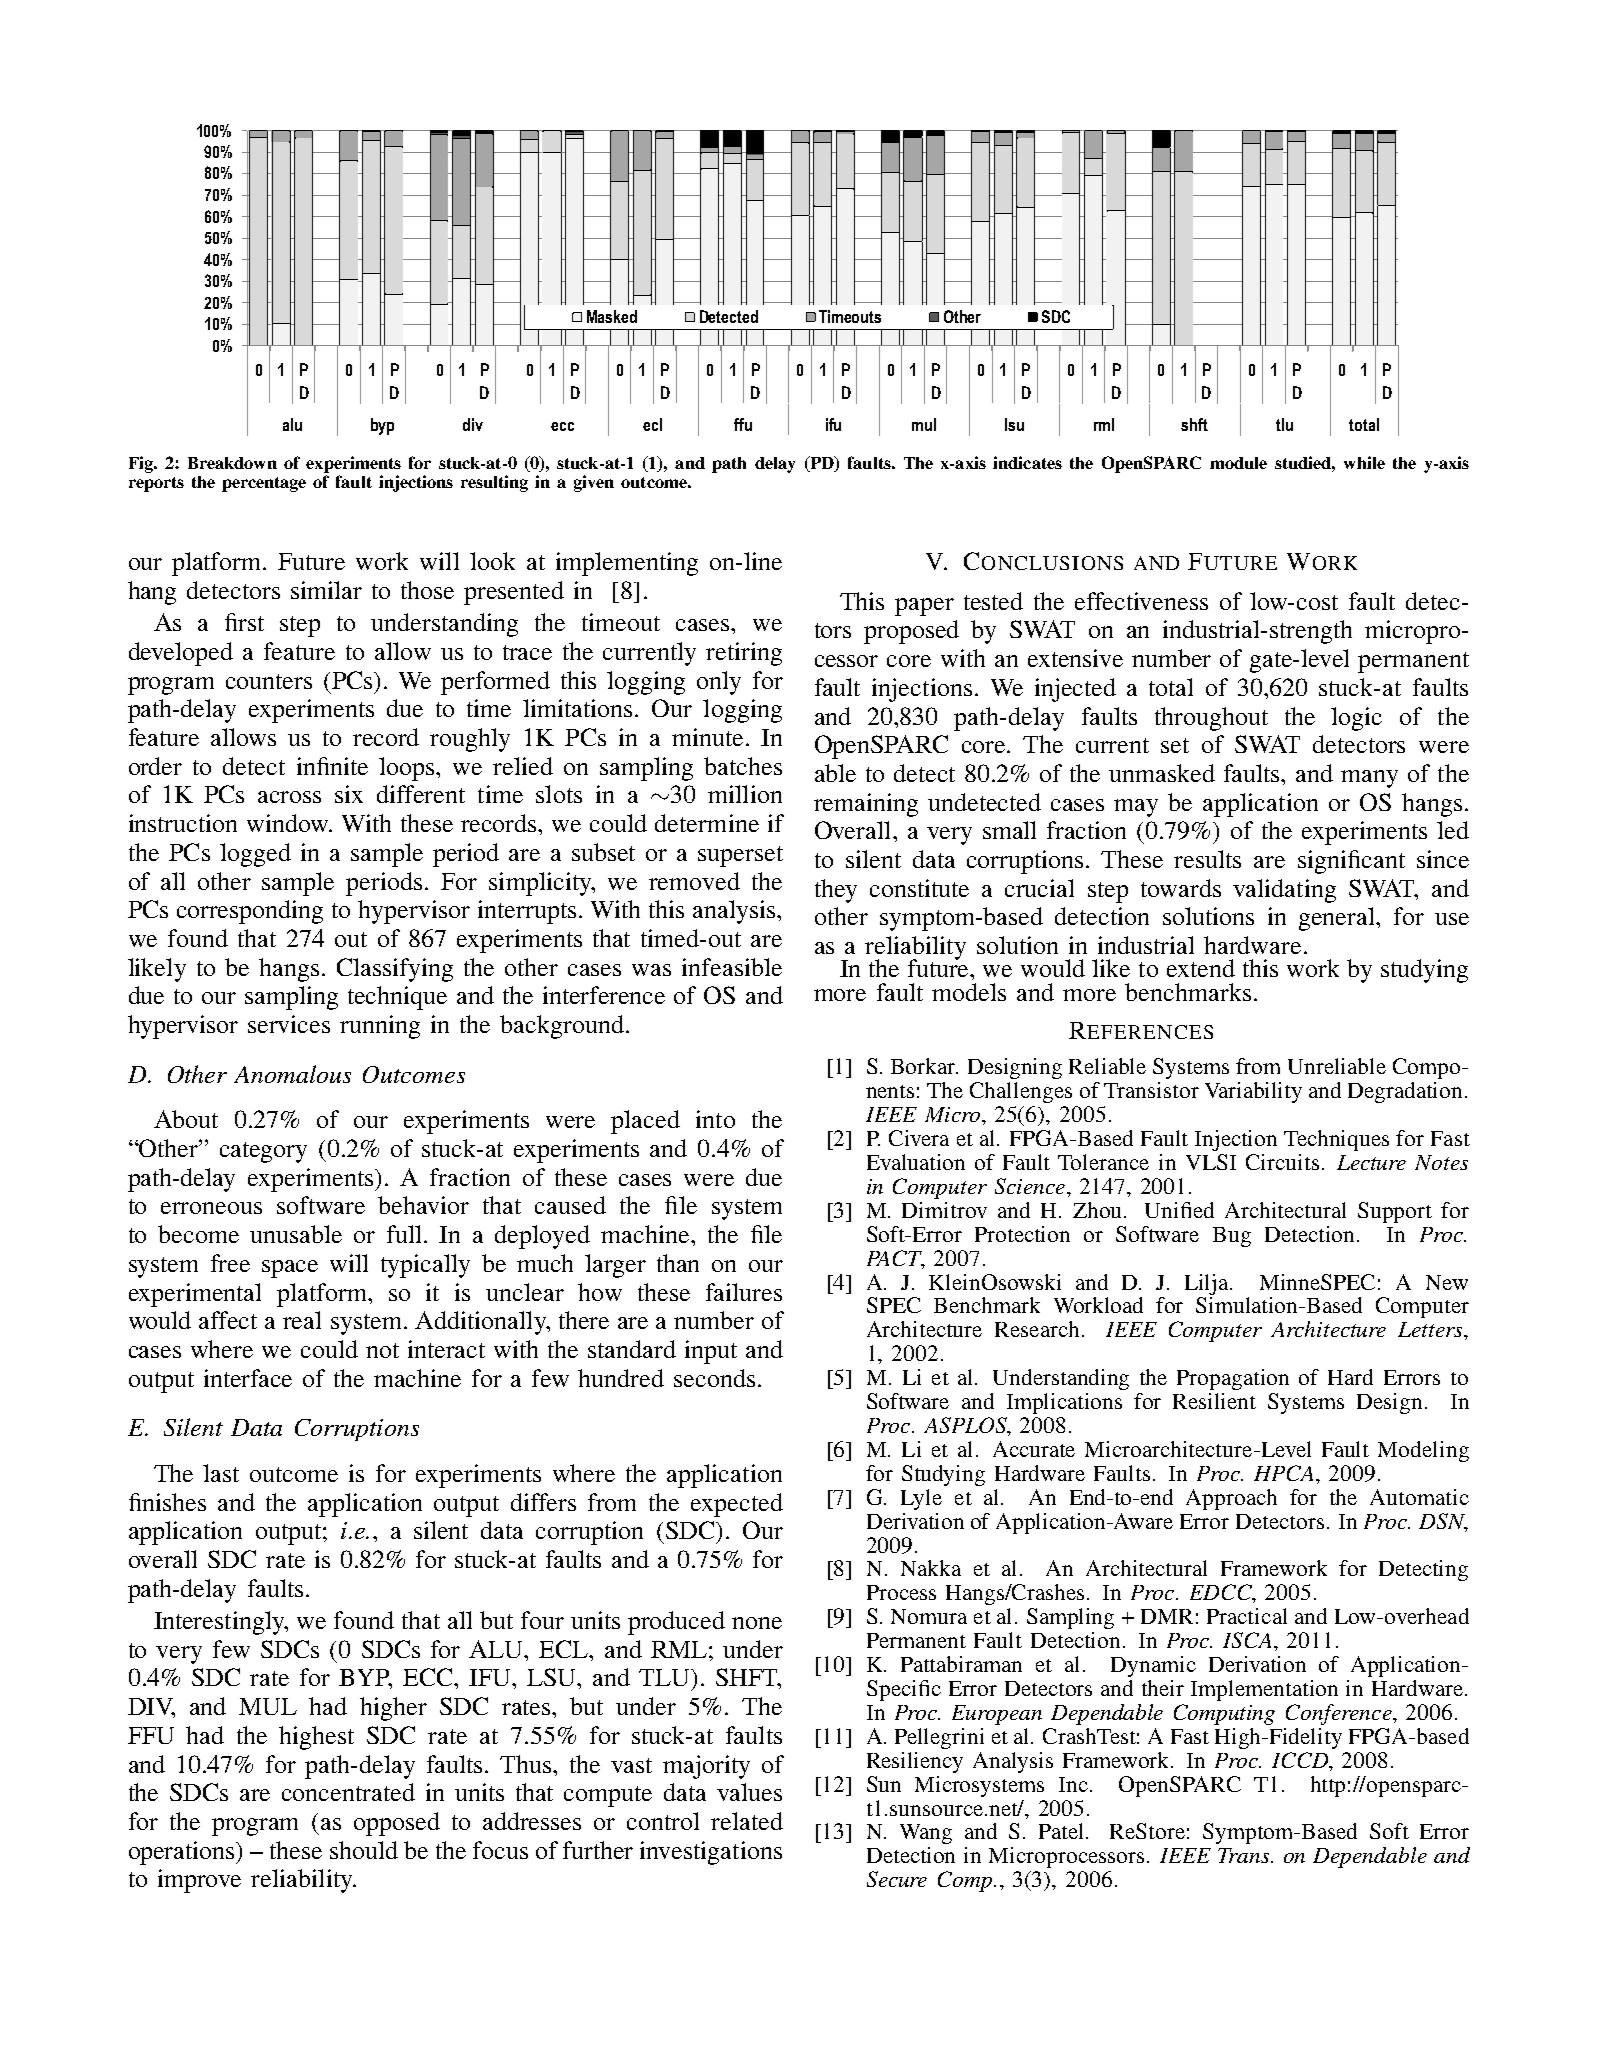  Describe the element at coordinates (1238, 463) in the screenshot. I see `module` at that location.
